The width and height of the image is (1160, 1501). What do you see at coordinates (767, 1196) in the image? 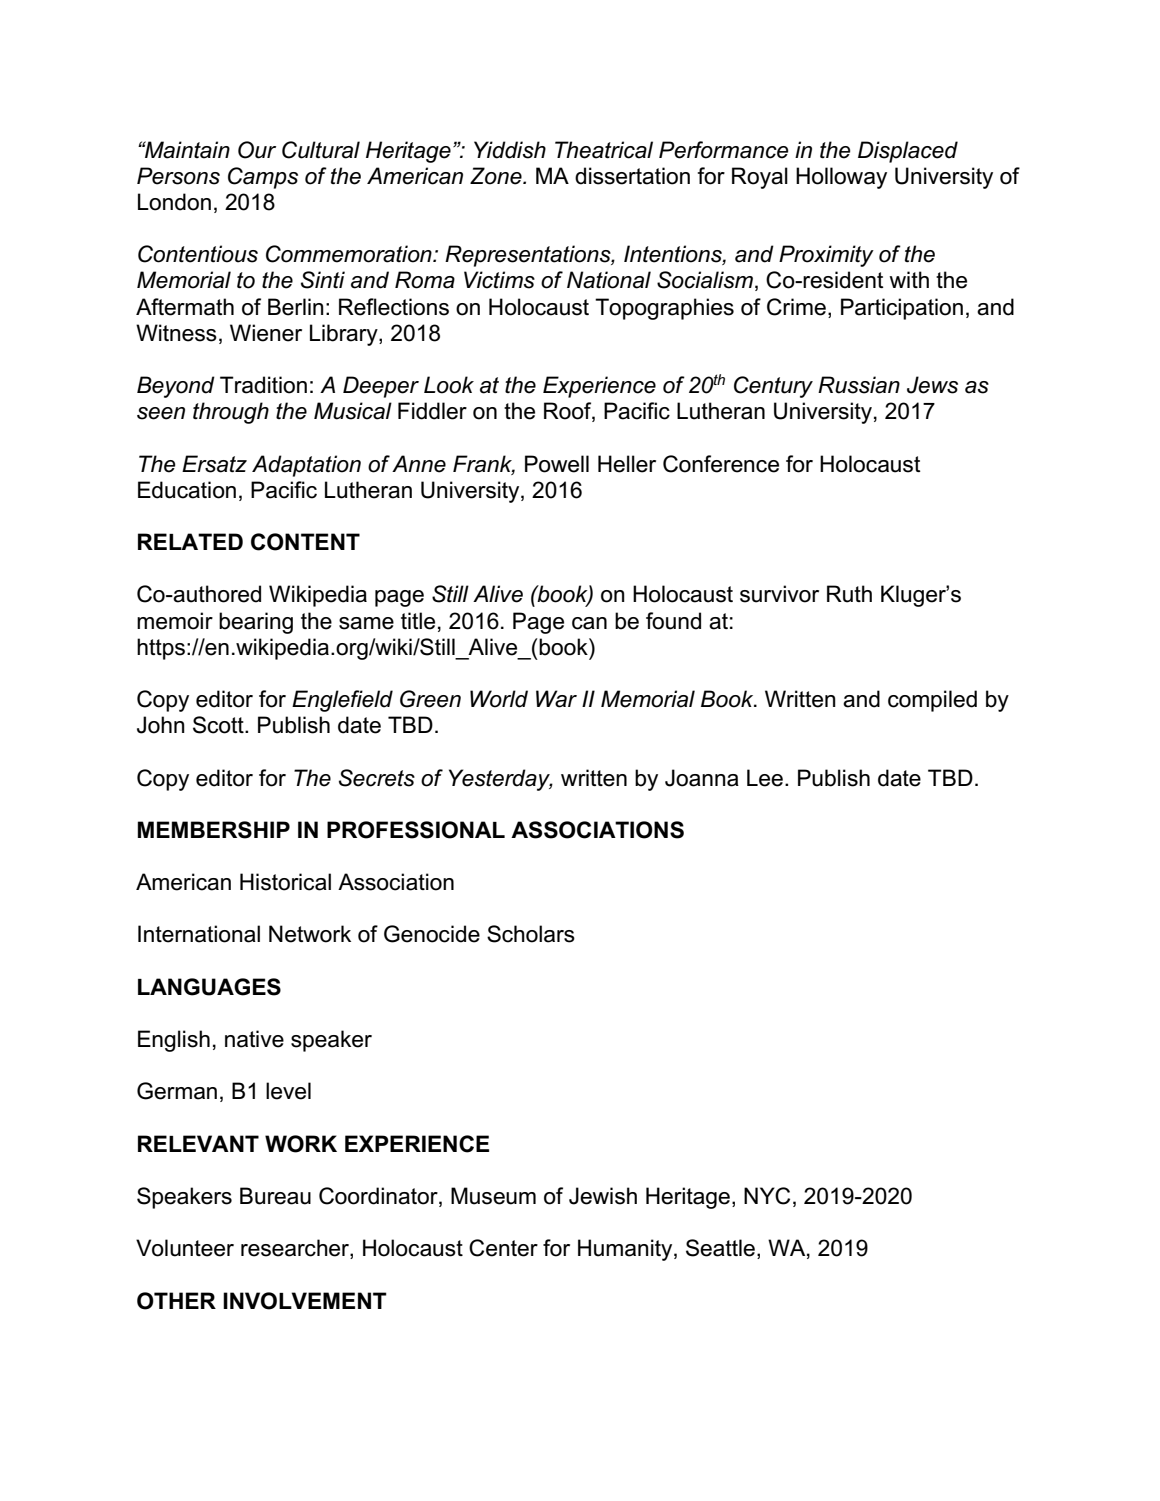
I see `NYC` at bounding box center [767, 1196].
